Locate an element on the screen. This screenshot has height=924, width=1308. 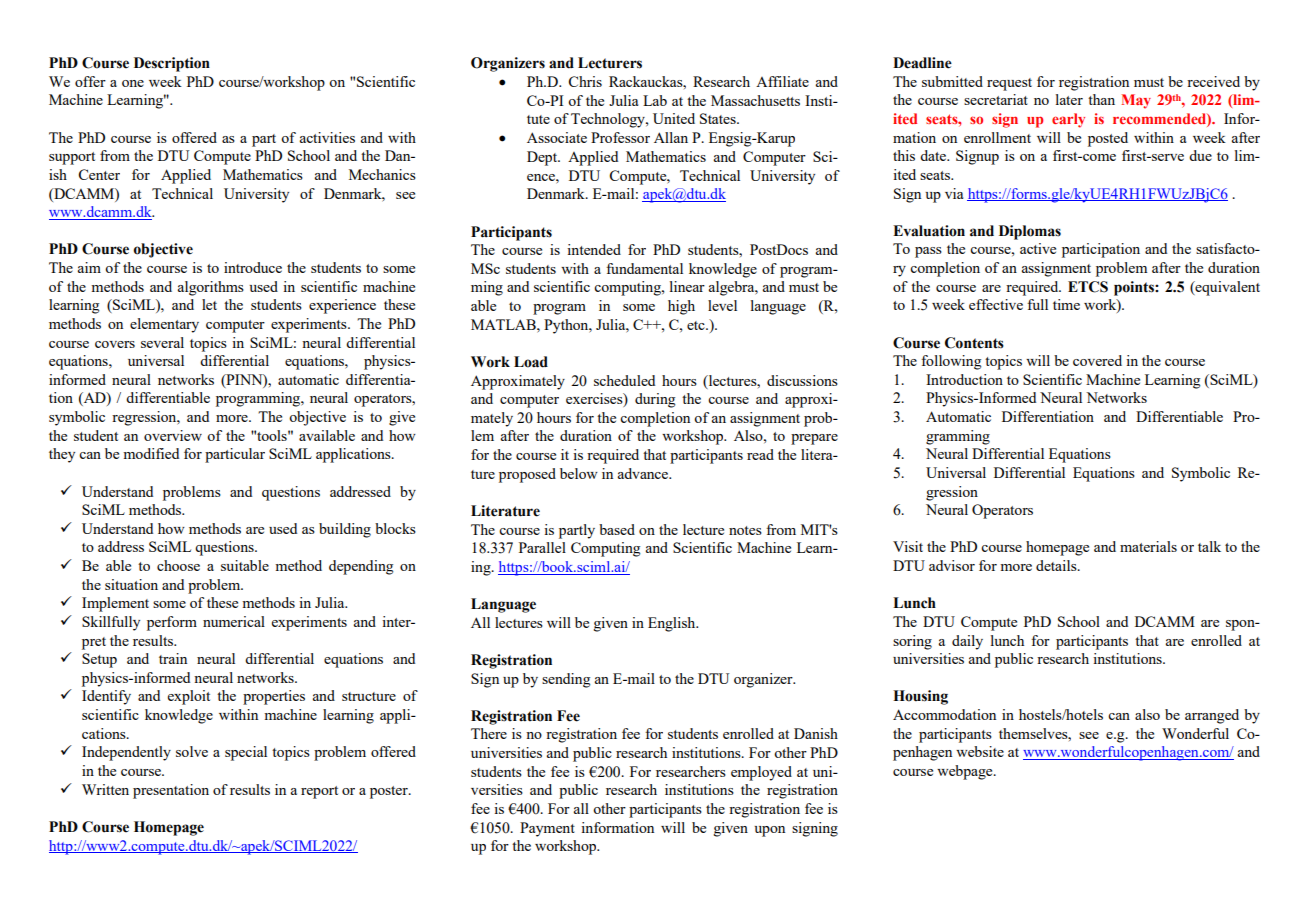
perform is located at coordinates (172, 623).
